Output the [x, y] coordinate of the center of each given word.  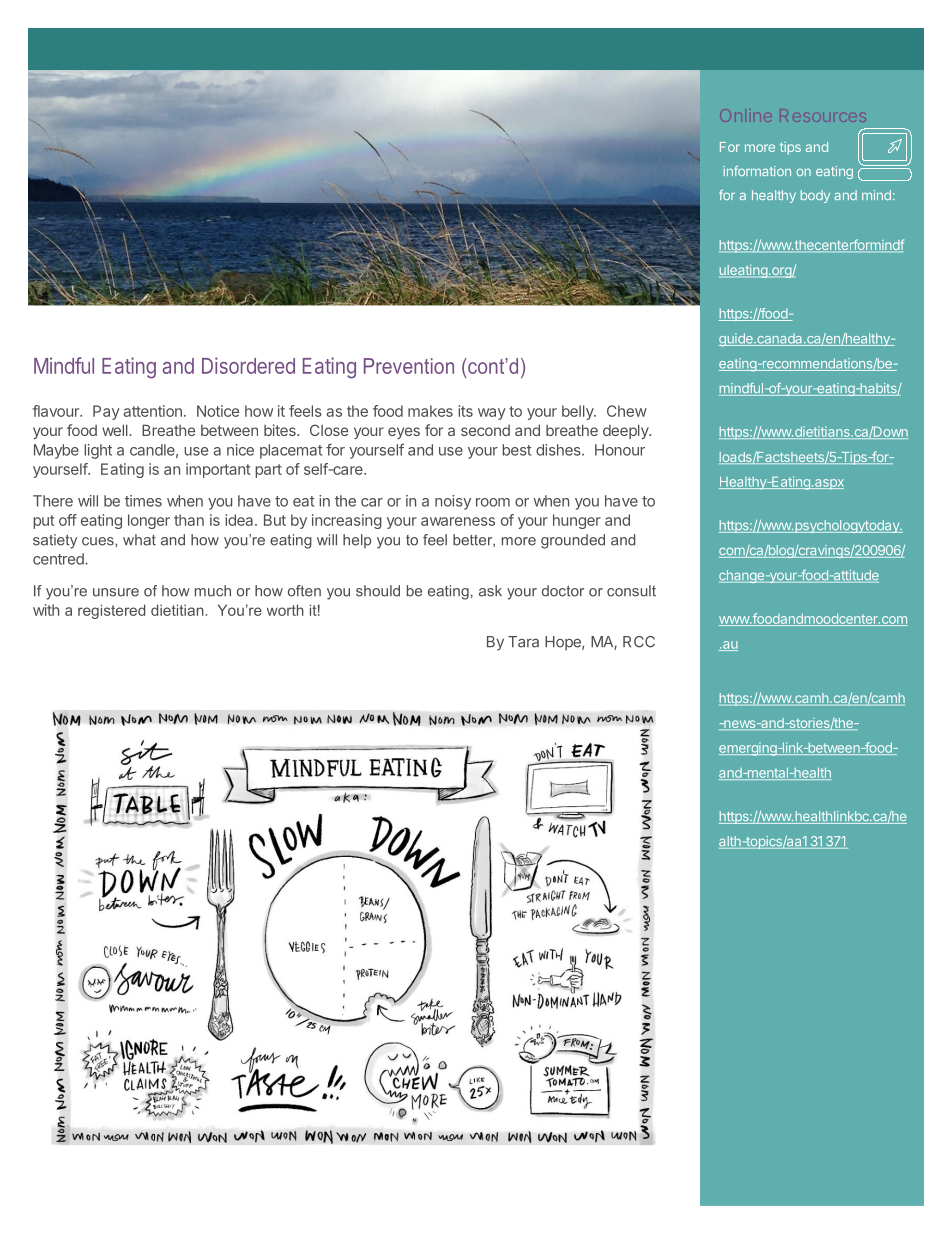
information [757, 171]
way [492, 414]
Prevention [409, 366]
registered [111, 611]
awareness [458, 521]
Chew [627, 411]
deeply [627, 431]
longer [149, 521]
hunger [577, 521]
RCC [639, 642]
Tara [523, 642]
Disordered [248, 365]
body [815, 196]
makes [430, 411]
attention [153, 411]
